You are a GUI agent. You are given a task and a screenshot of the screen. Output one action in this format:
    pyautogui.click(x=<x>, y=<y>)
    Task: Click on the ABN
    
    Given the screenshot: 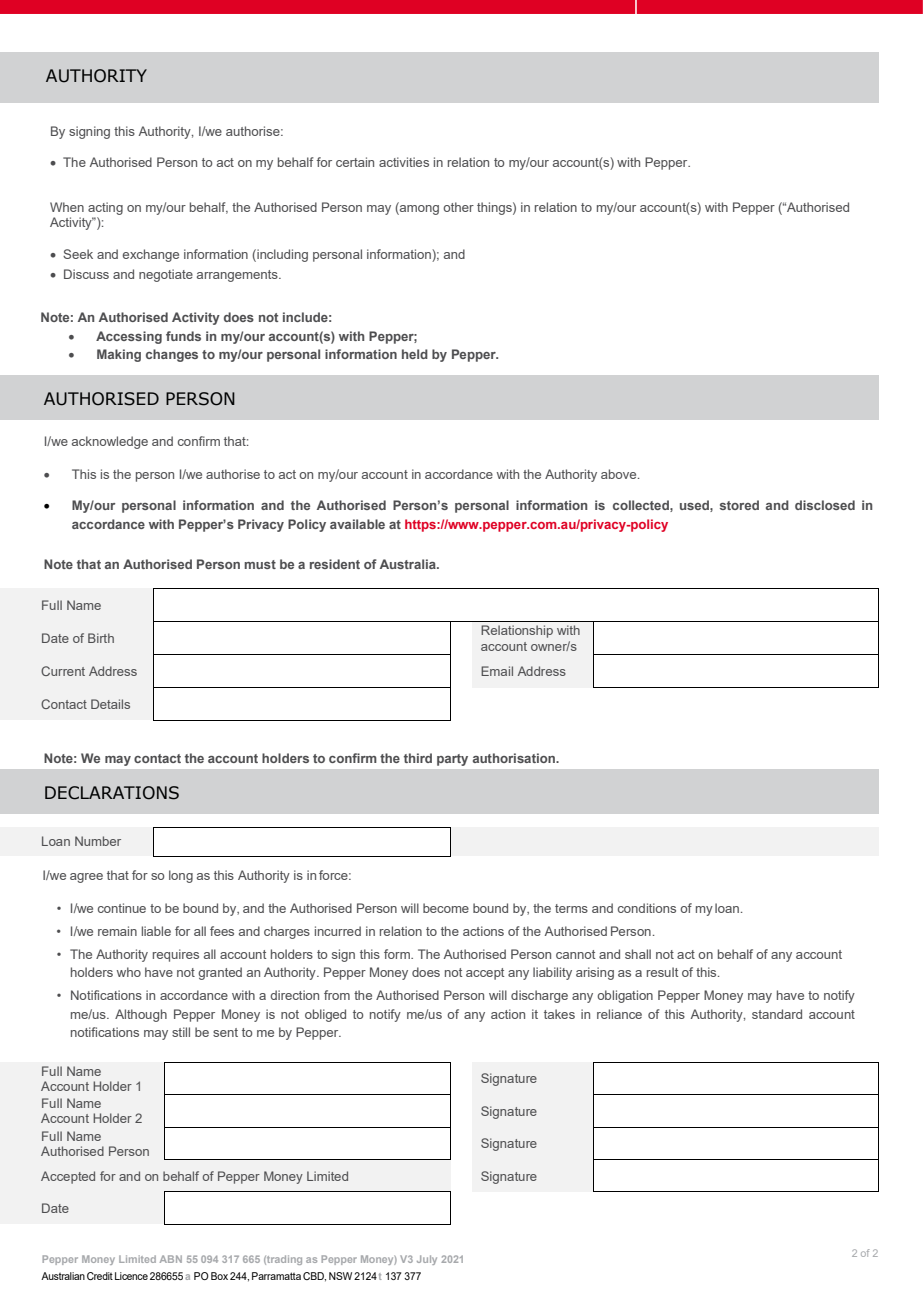 What is the action you would take?
    pyautogui.click(x=171, y=1259)
